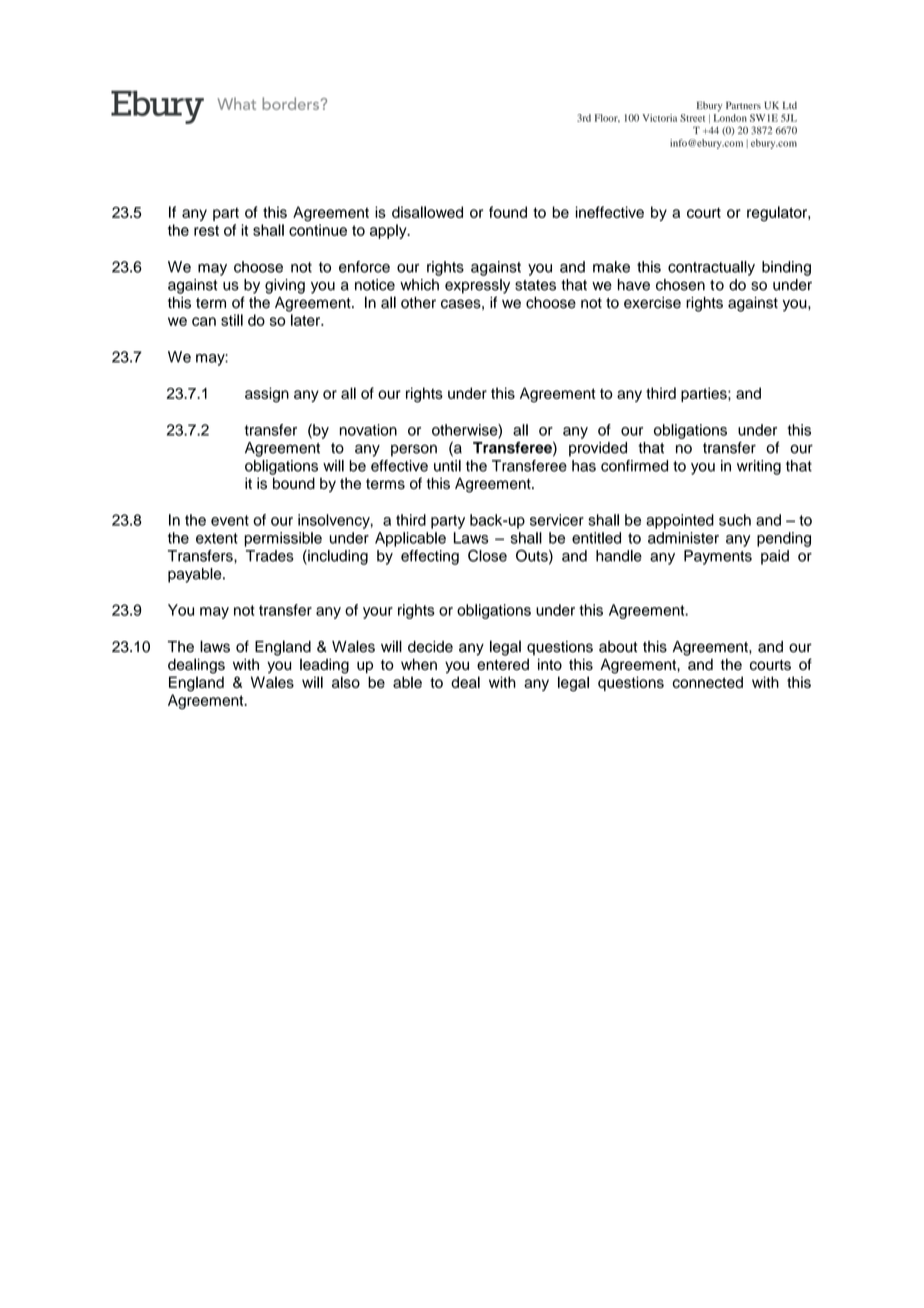 This document has width=924, height=1308. What do you see at coordinates (318, 230) in the document?
I see `continue` at bounding box center [318, 230].
